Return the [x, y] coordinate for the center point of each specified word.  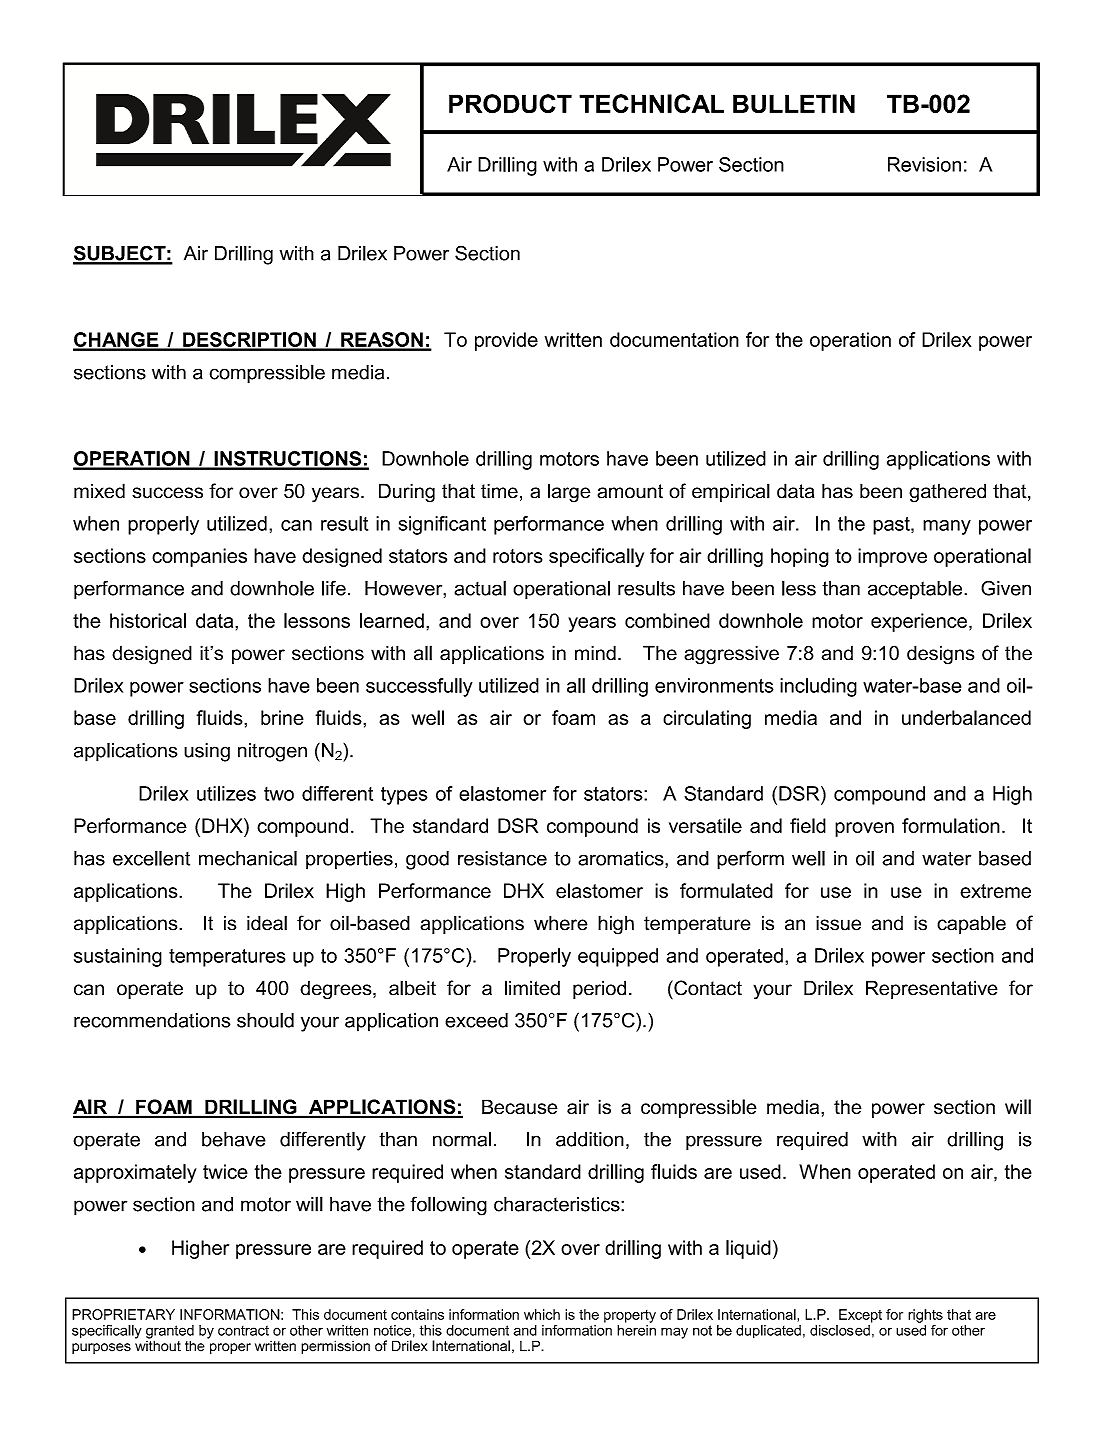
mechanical [248, 858]
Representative [932, 989]
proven [864, 829]
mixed [99, 491]
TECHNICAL [651, 103]
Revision [924, 164]
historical [148, 620]
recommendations [152, 1020]
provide [506, 341]
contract [243, 1330]
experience [919, 622]
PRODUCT [510, 103]
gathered [947, 493]
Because [520, 1107]
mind [595, 653]
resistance [502, 858]
